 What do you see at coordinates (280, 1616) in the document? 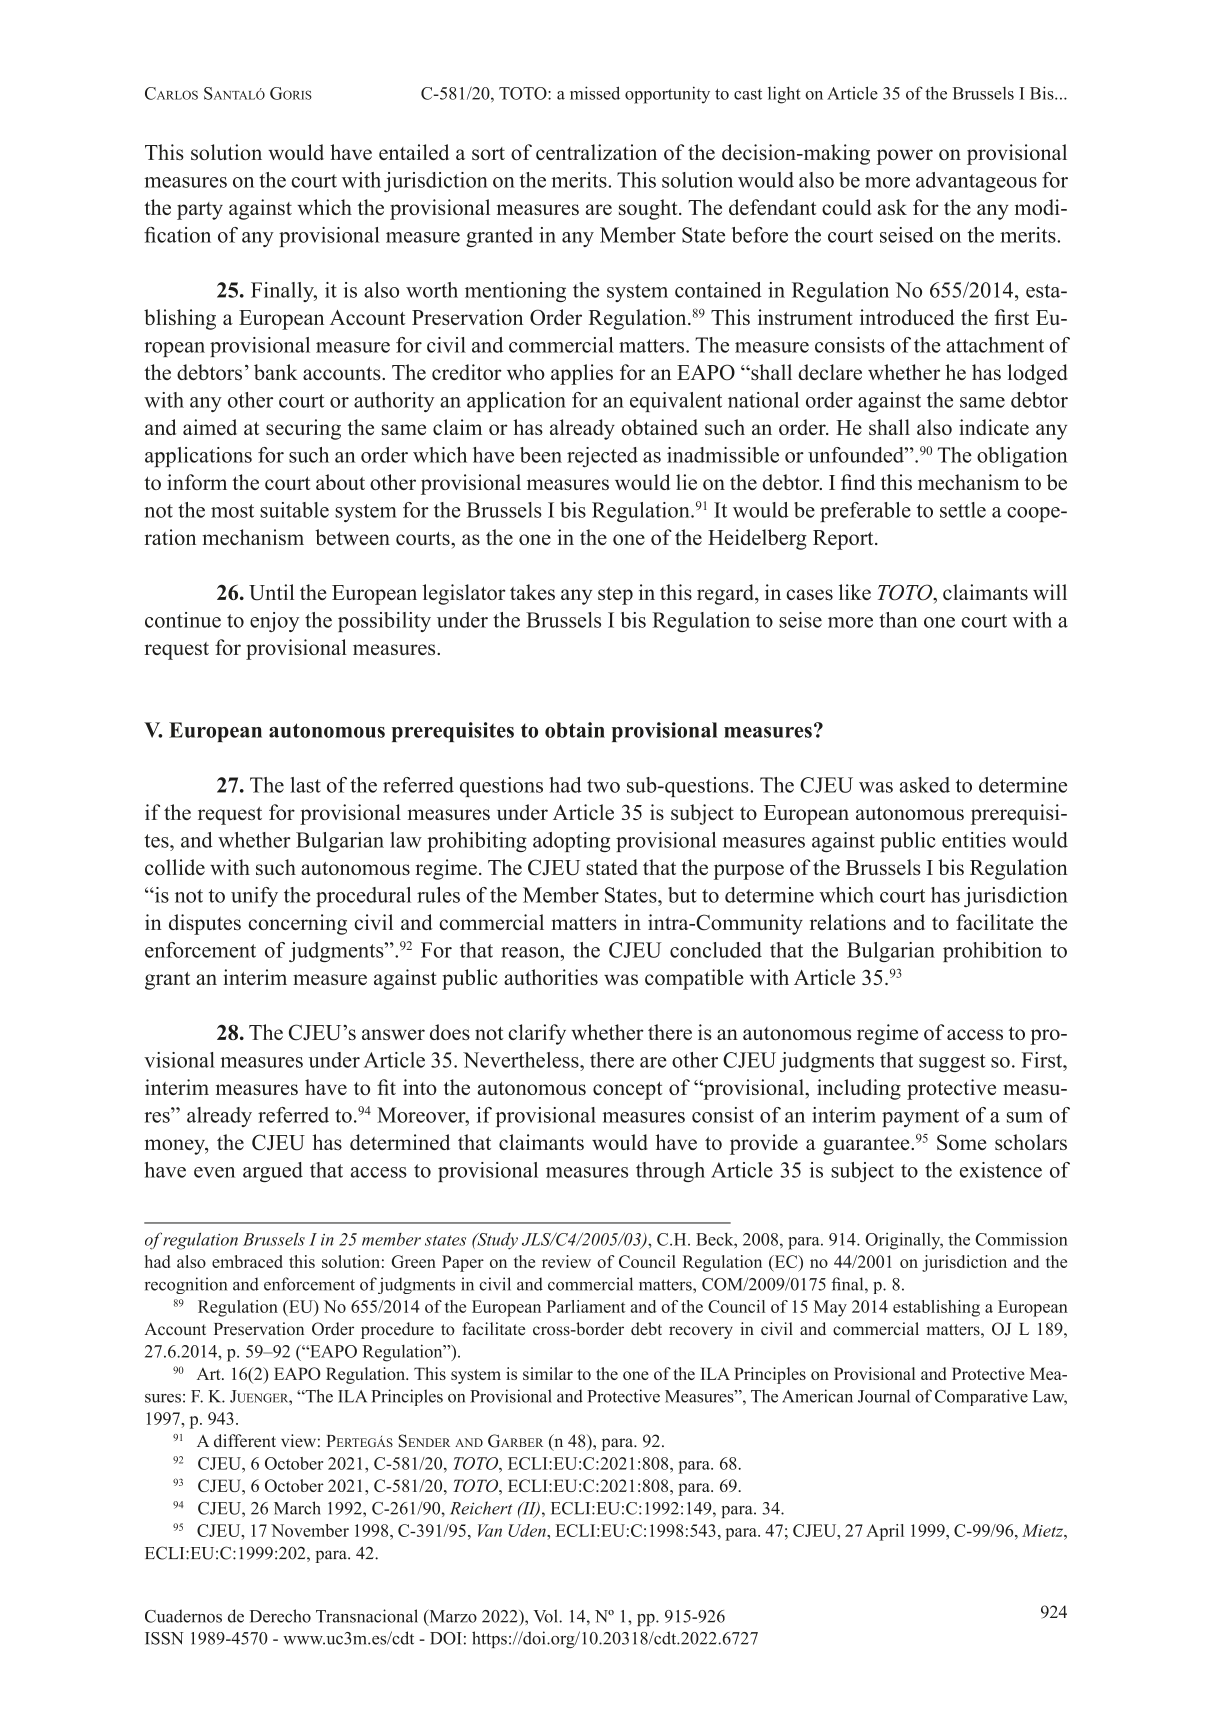
I see `Derecho` at bounding box center [280, 1616].
